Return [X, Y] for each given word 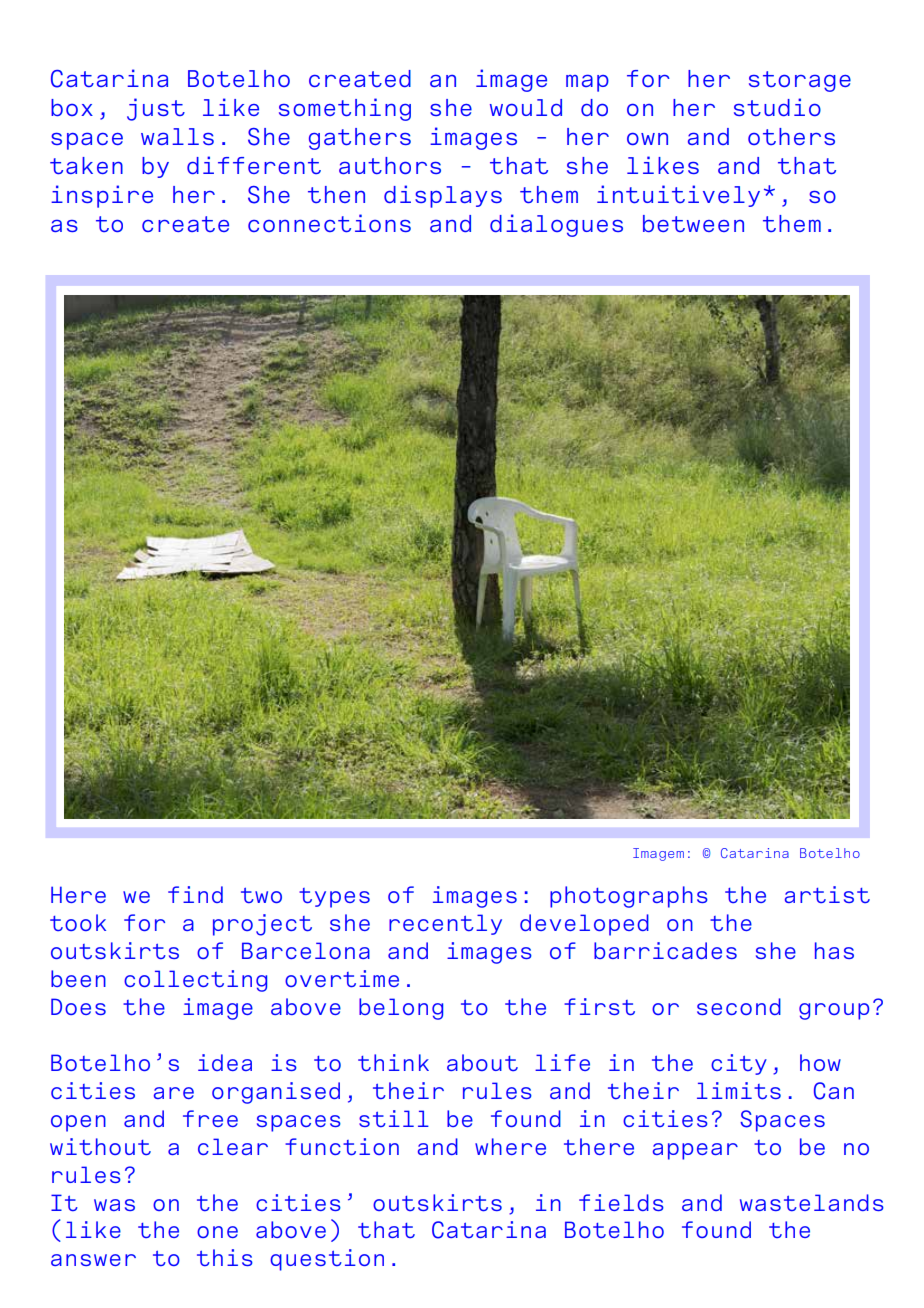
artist [827, 894]
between [693, 223]
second [739, 1006]
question [327, 1260]
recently [445, 924]
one [217, 1232]
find [195, 894]
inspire [102, 196]
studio [777, 107]
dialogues [556, 225]
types [334, 898]
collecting [195, 981]
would [526, 107]
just [156, 109]
